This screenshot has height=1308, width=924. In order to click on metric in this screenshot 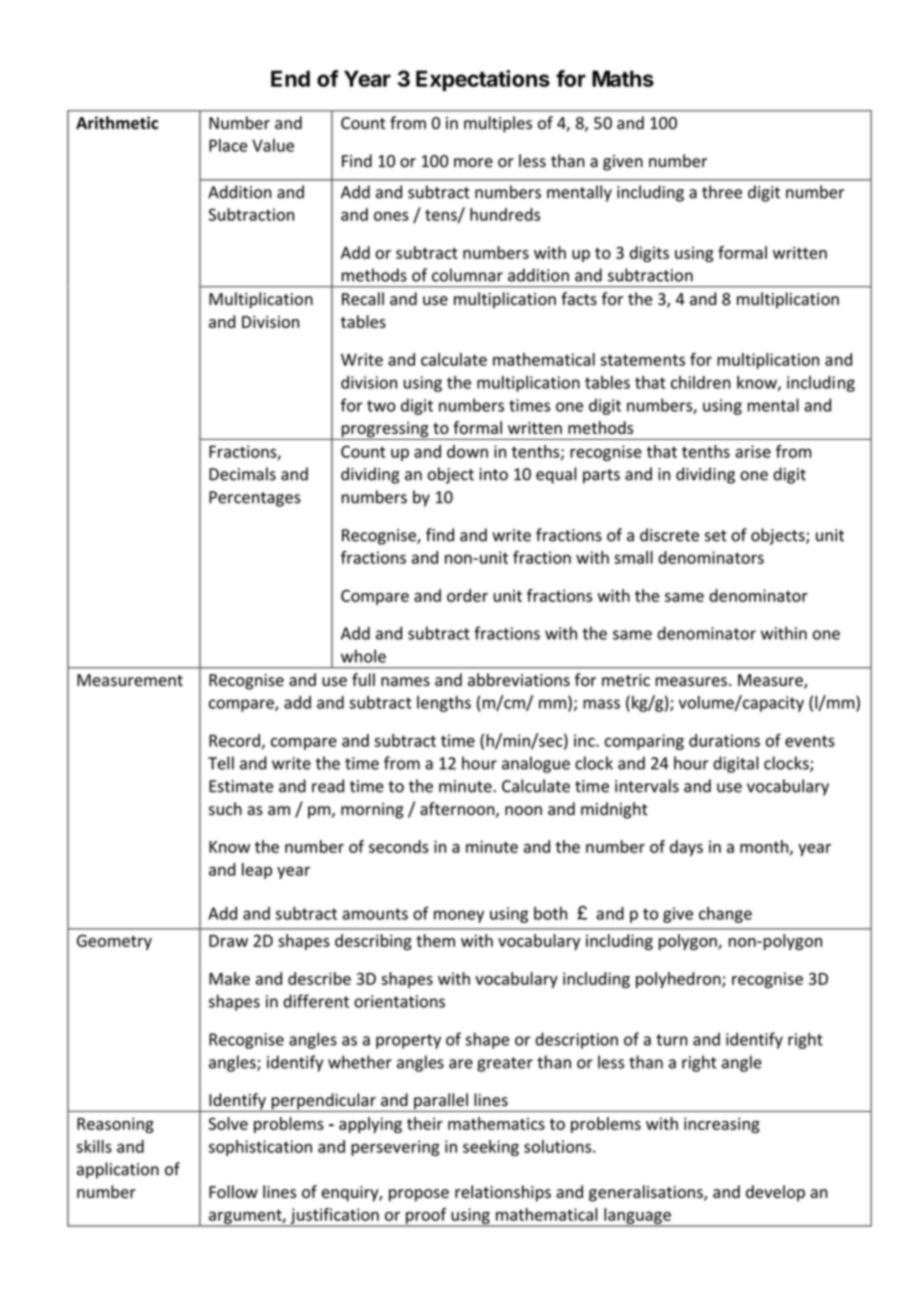, I will do `click(626, 680)`.
